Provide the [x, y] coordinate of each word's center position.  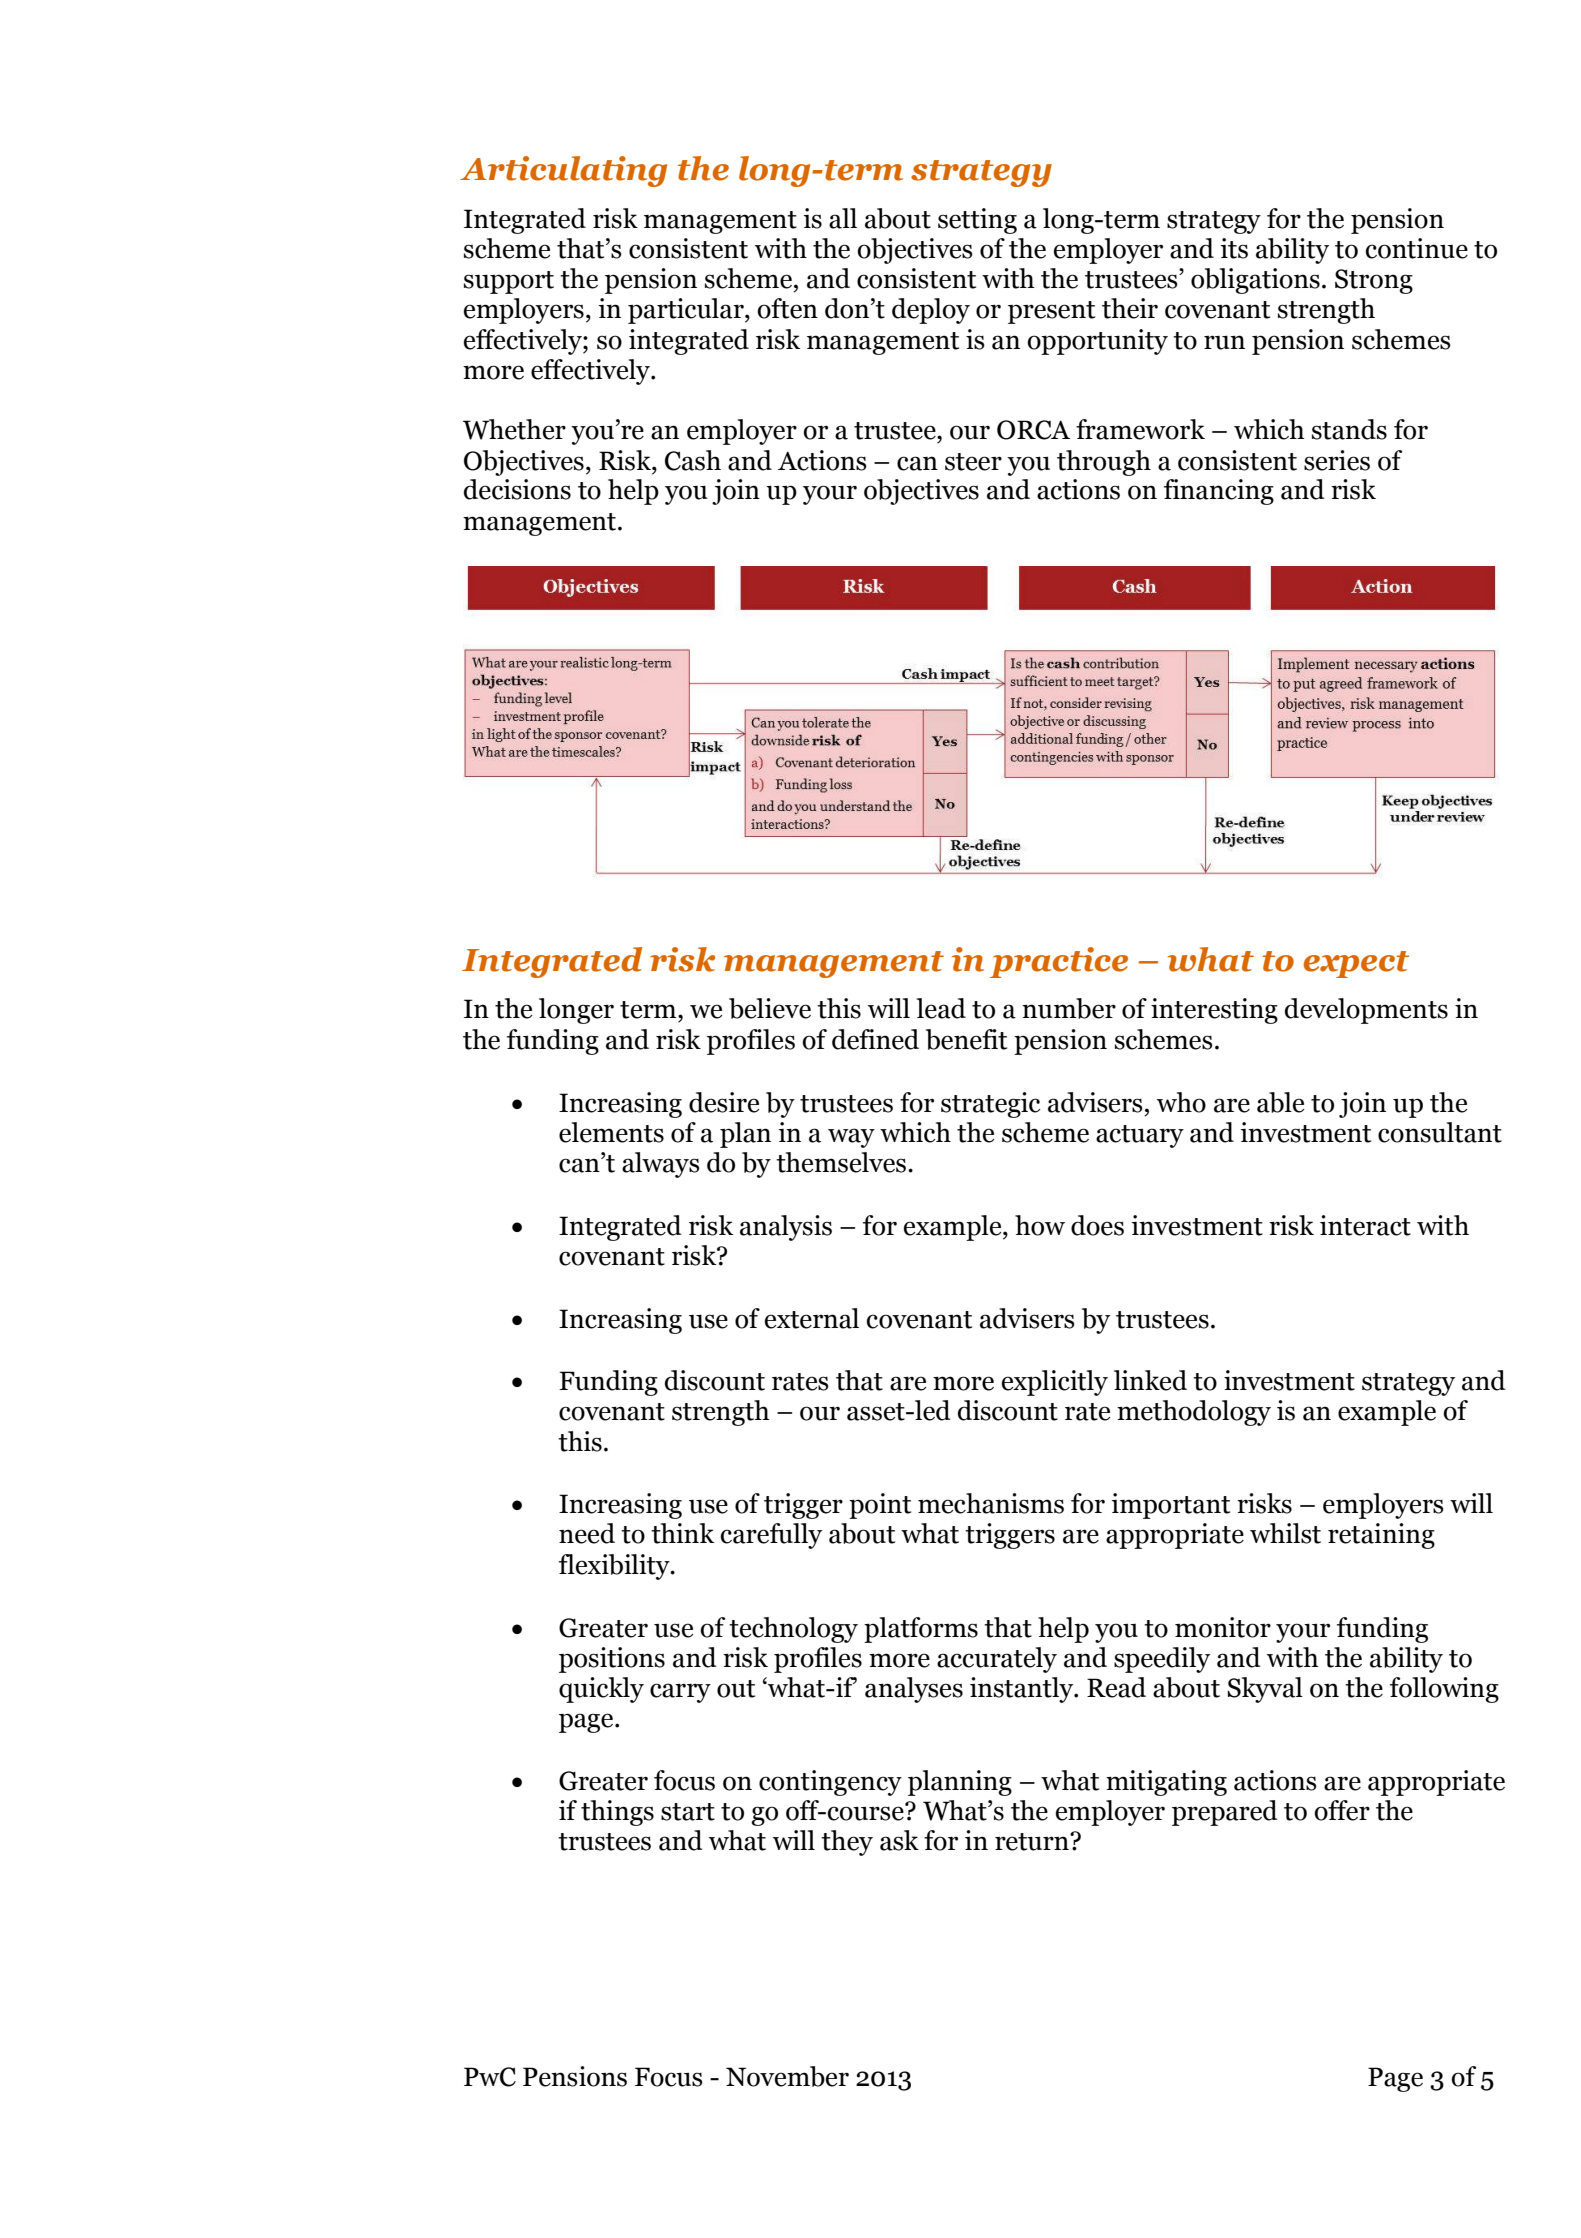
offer [1342, 1810]
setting [977, 221]
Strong [1374, 281]
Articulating [563, 171]
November [787, 2076]
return [1033, 1842]
